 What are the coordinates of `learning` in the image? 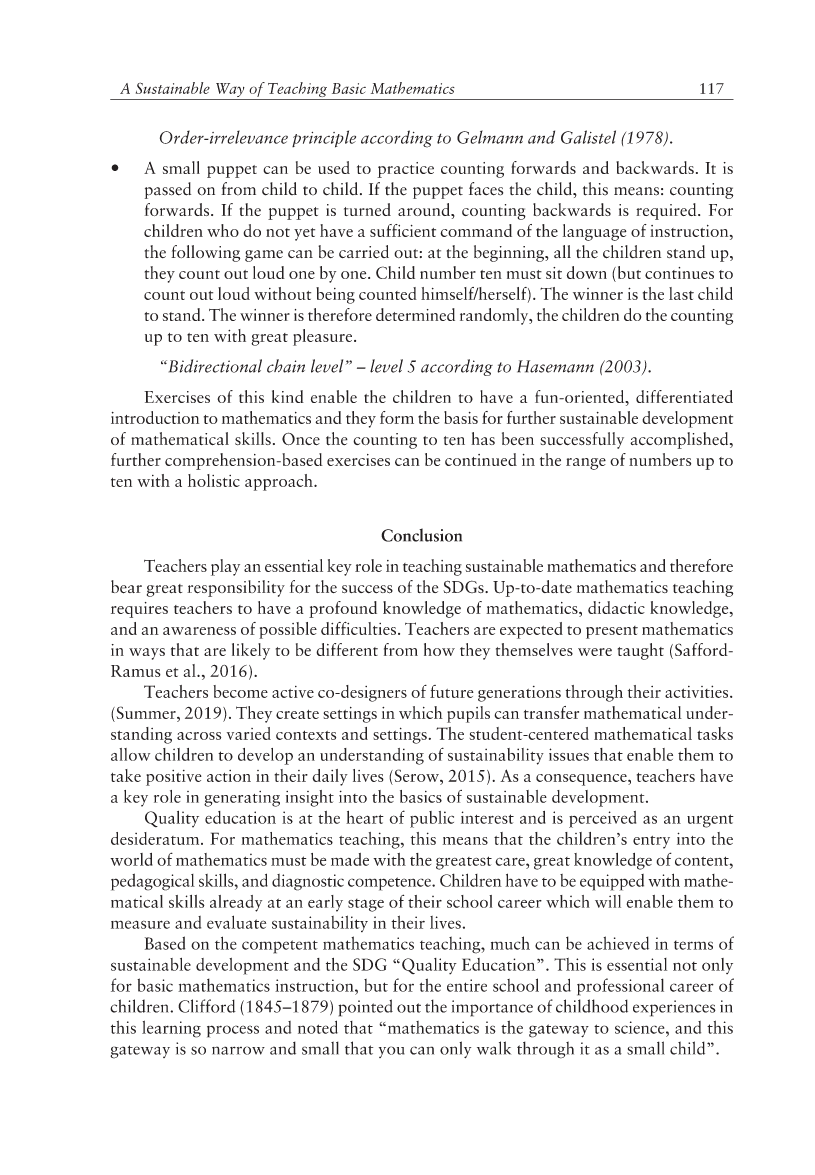 It's located at (171, 1029).
